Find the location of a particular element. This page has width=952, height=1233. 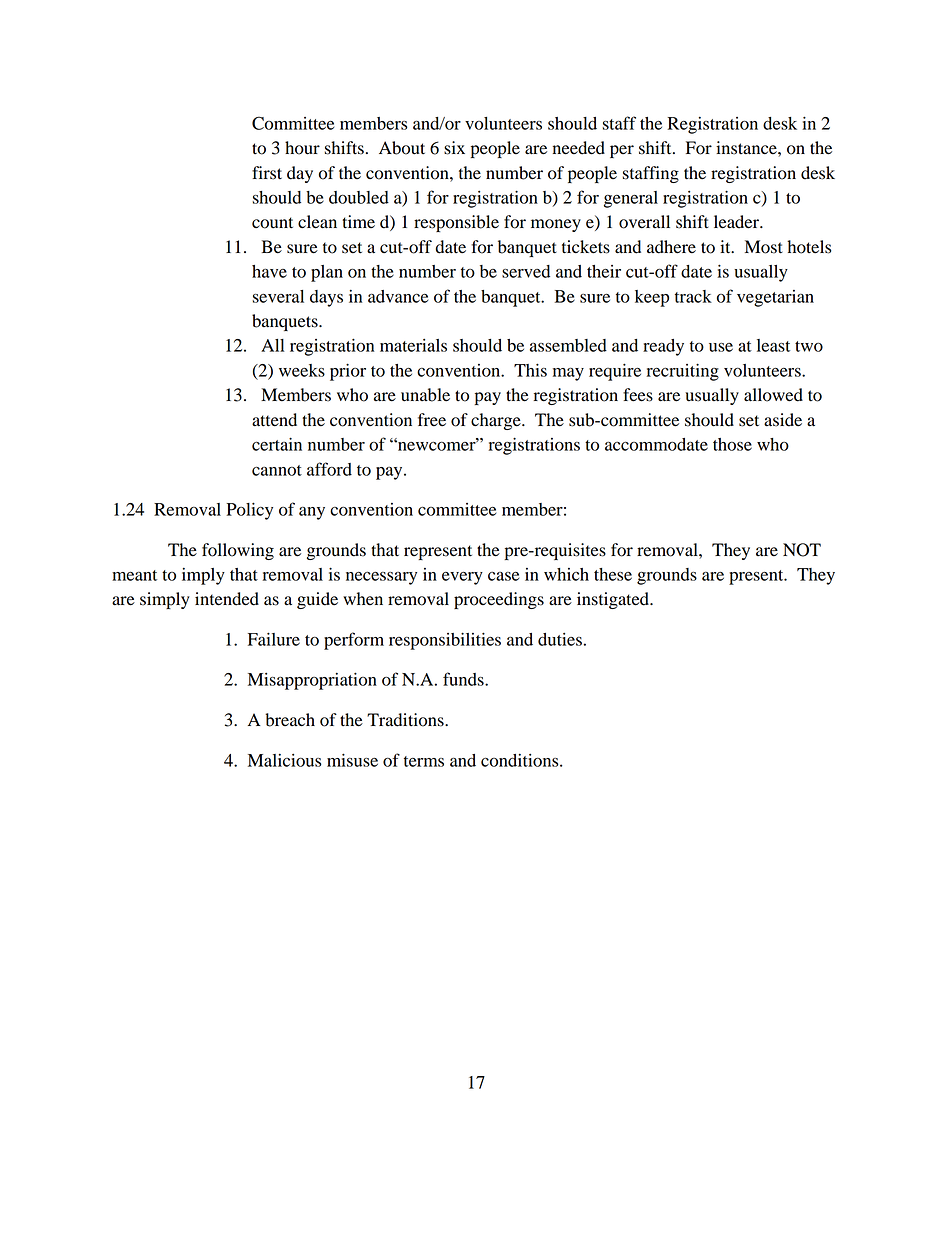

attend is located at coordinates (274, 420).
